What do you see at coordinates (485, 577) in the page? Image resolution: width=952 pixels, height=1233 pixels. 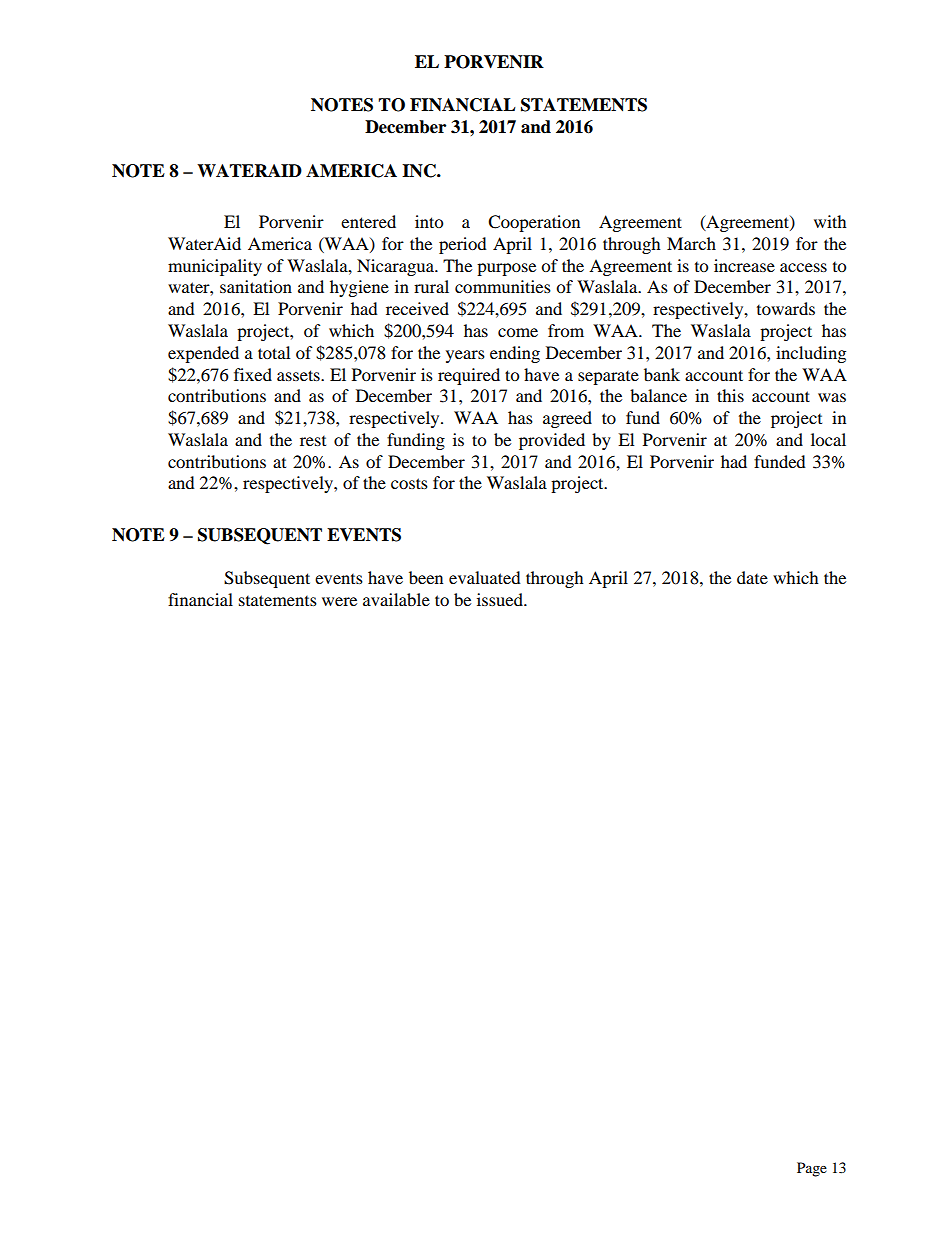 I see `evaluated` at bounding box center [485, 577].
